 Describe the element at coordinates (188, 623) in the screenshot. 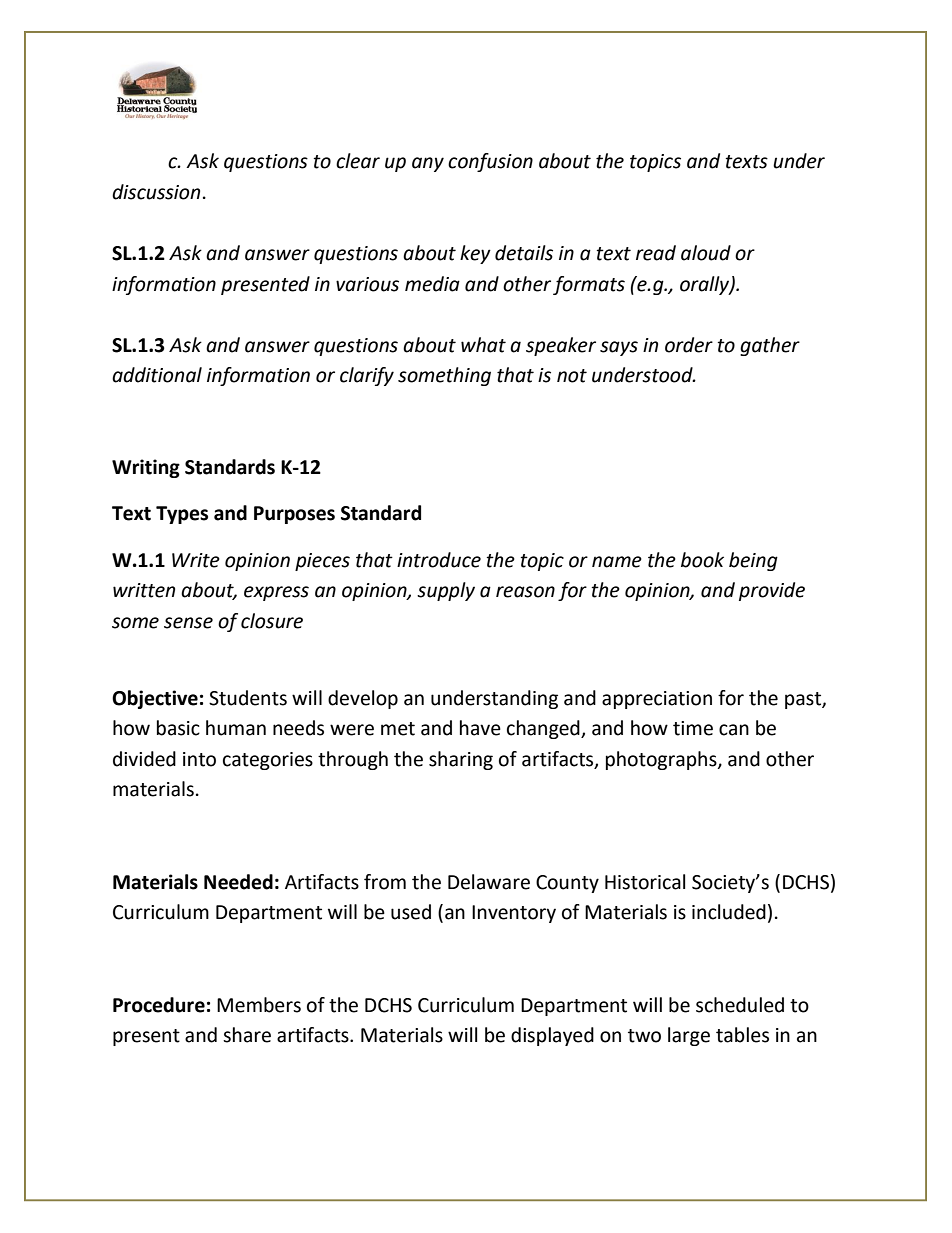

I see `sense` at that location.
